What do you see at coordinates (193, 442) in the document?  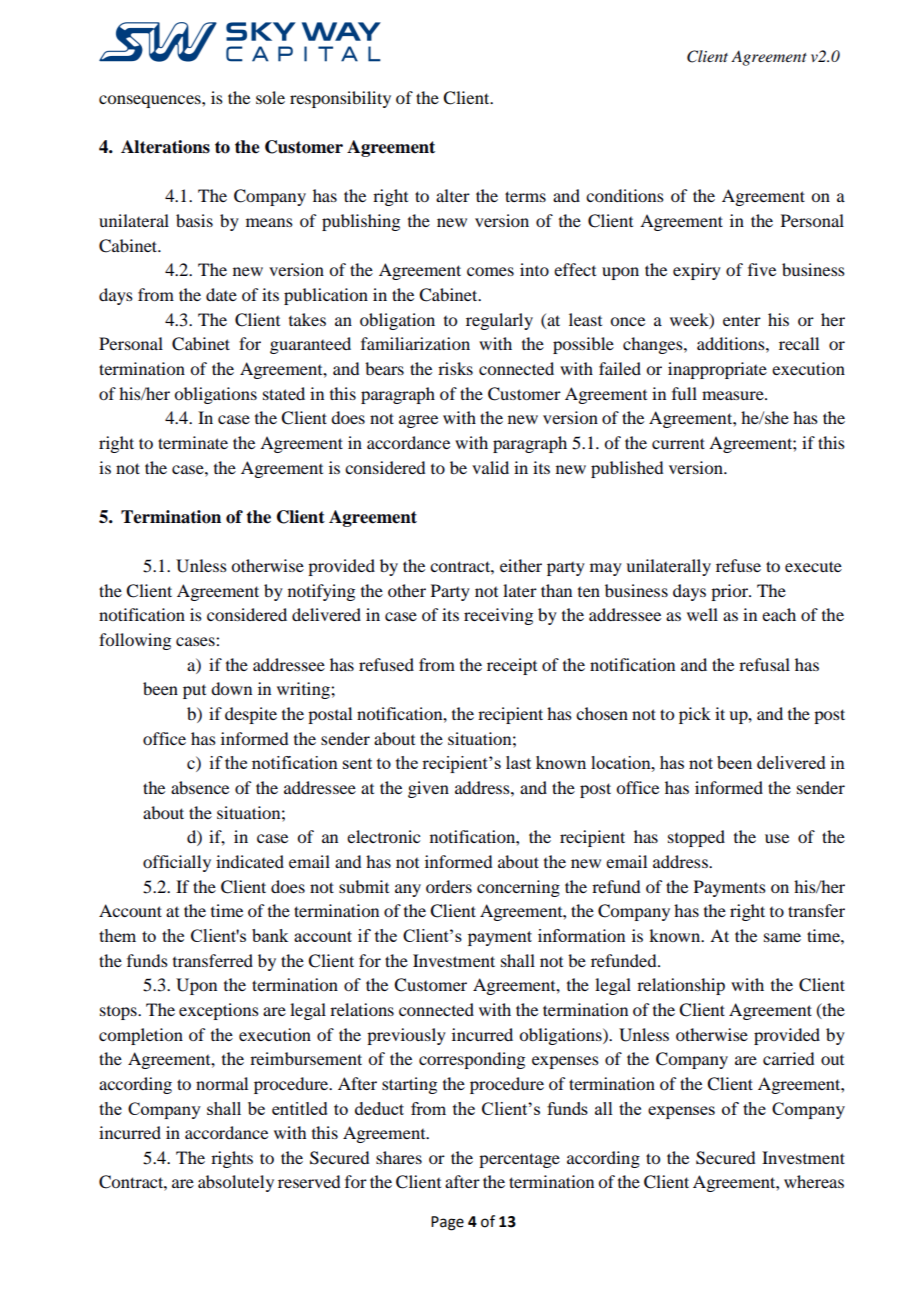 I see `terminate` at bounding box center [193, 442].
